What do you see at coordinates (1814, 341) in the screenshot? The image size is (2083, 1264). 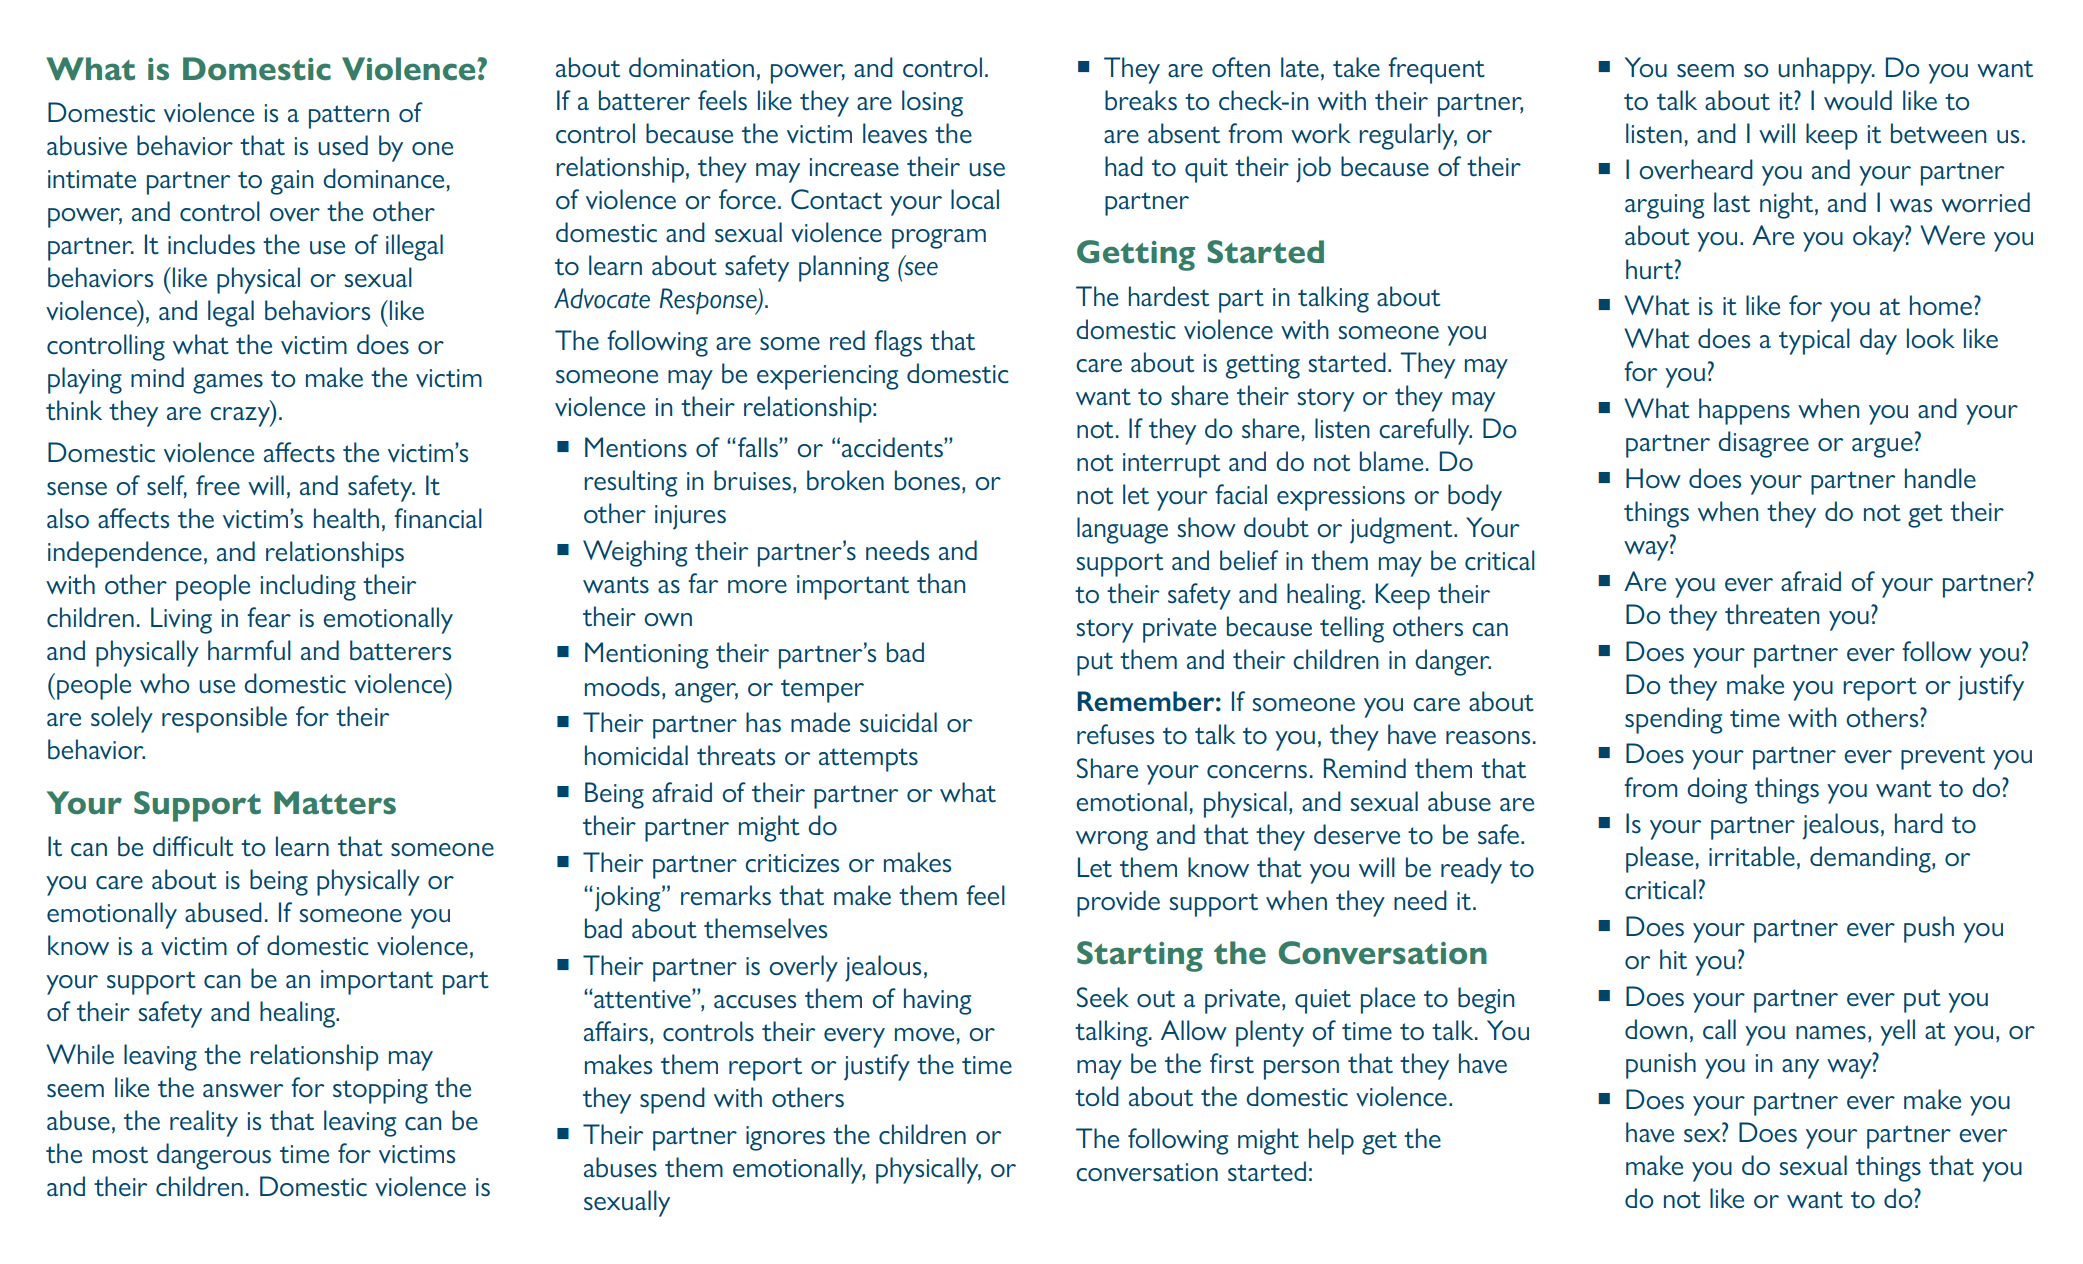 I see `typical` at bounding box center [1814, 341].
